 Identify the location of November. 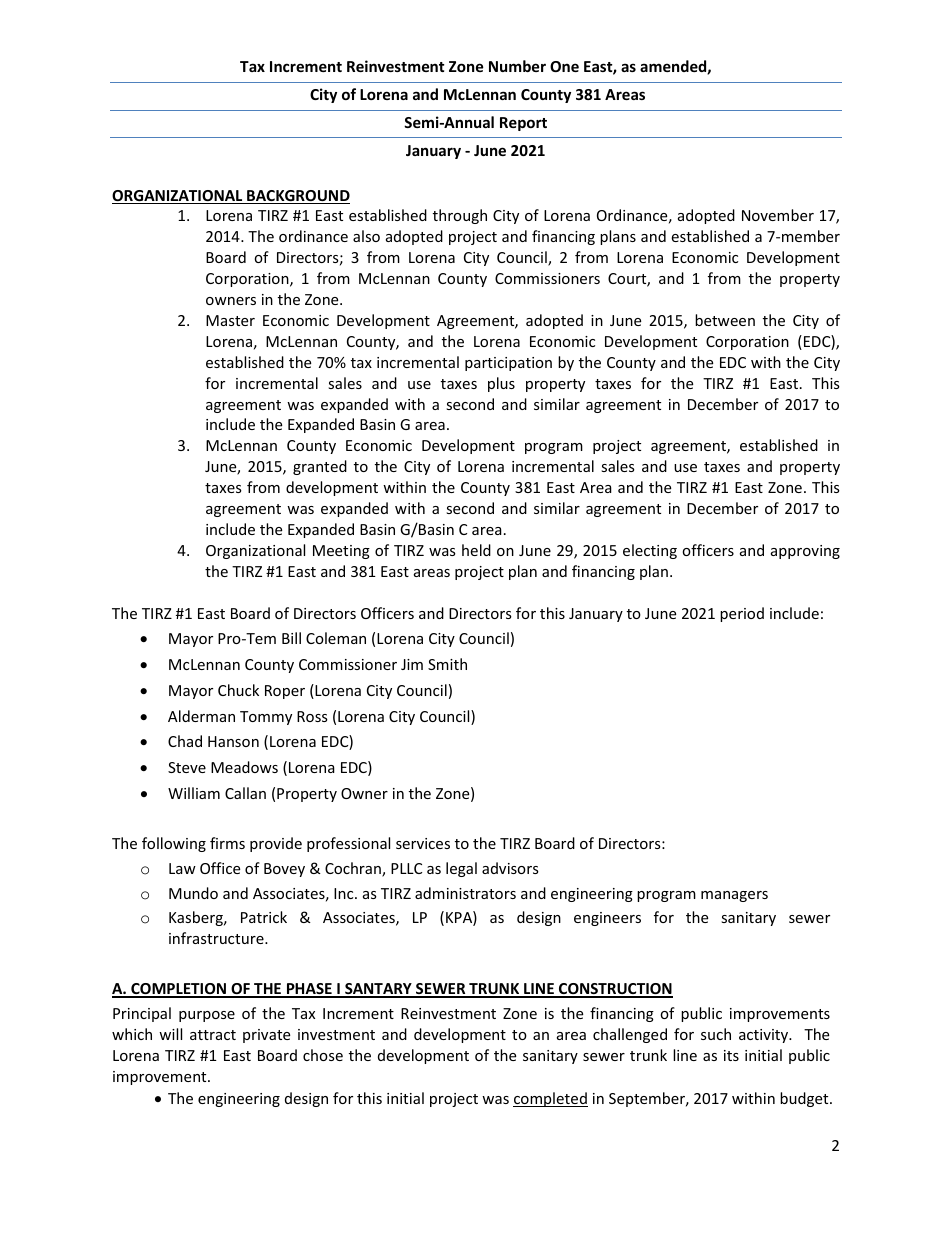
(778, 215).
